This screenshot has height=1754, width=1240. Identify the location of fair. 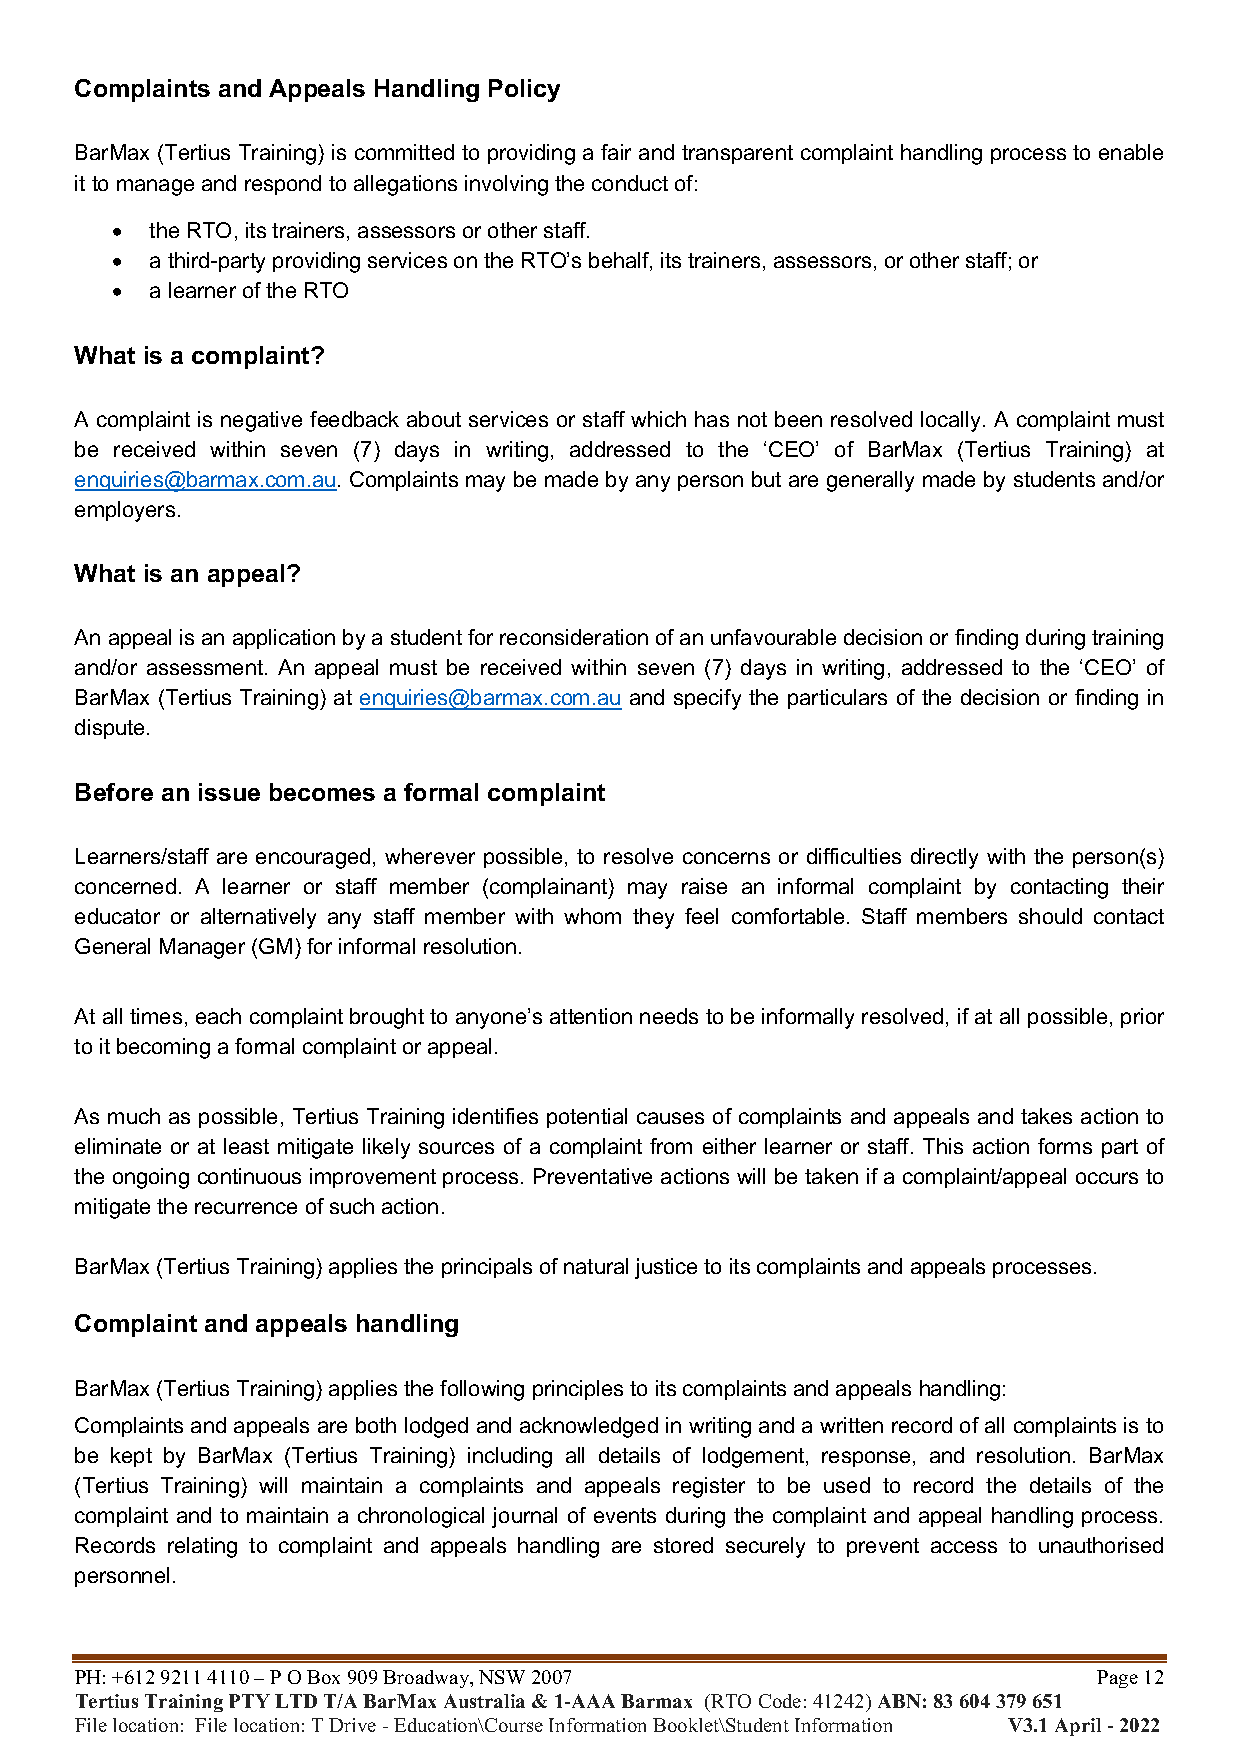
(616, 152).
